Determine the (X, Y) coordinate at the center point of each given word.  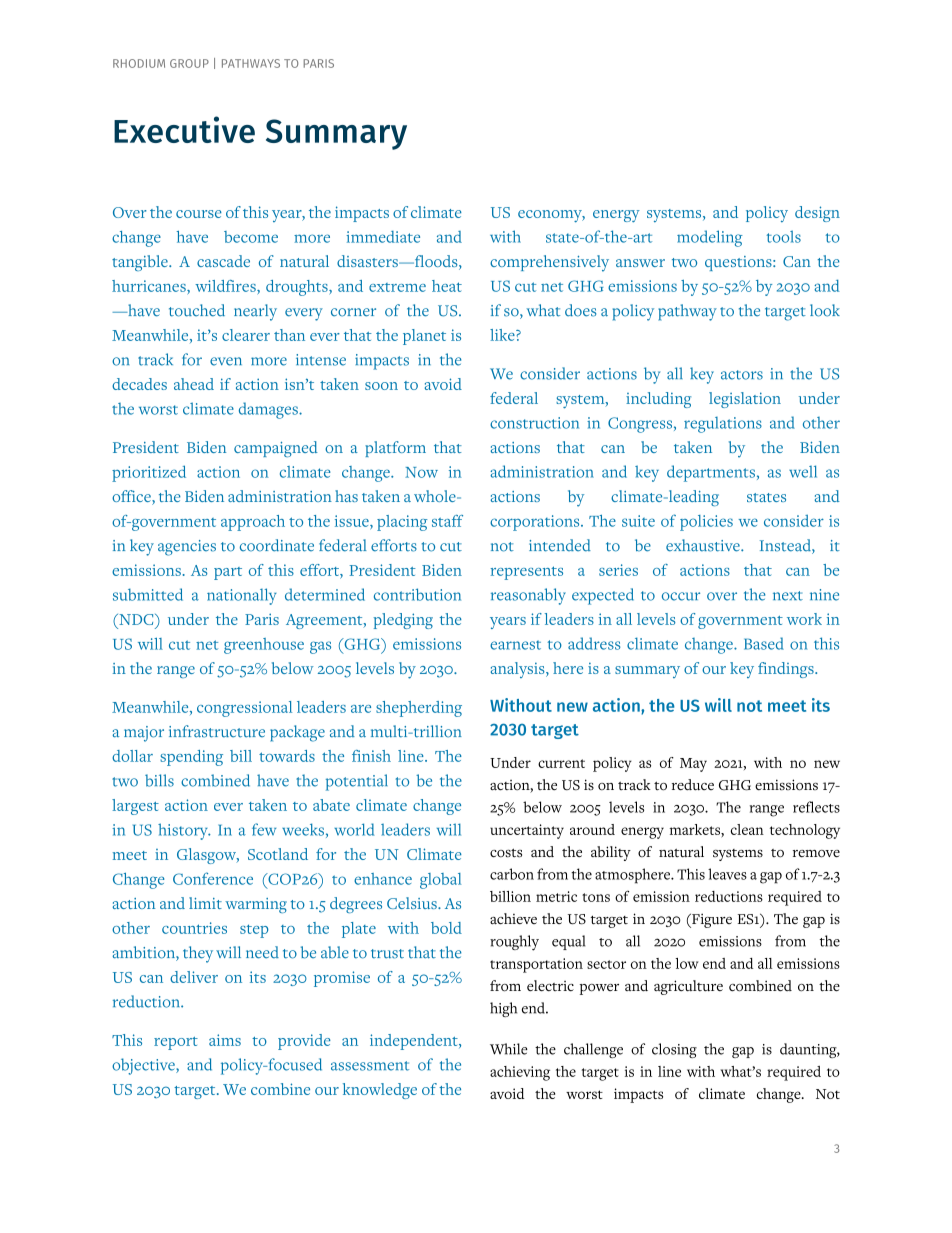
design (817, 214)
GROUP (189, 63)
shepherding (419, 709)
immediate (383, 237)
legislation (745, 400)
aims (225, 1040)
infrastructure (217, 731)
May (693, 765)
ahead (194, 384)
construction (534, 423)
